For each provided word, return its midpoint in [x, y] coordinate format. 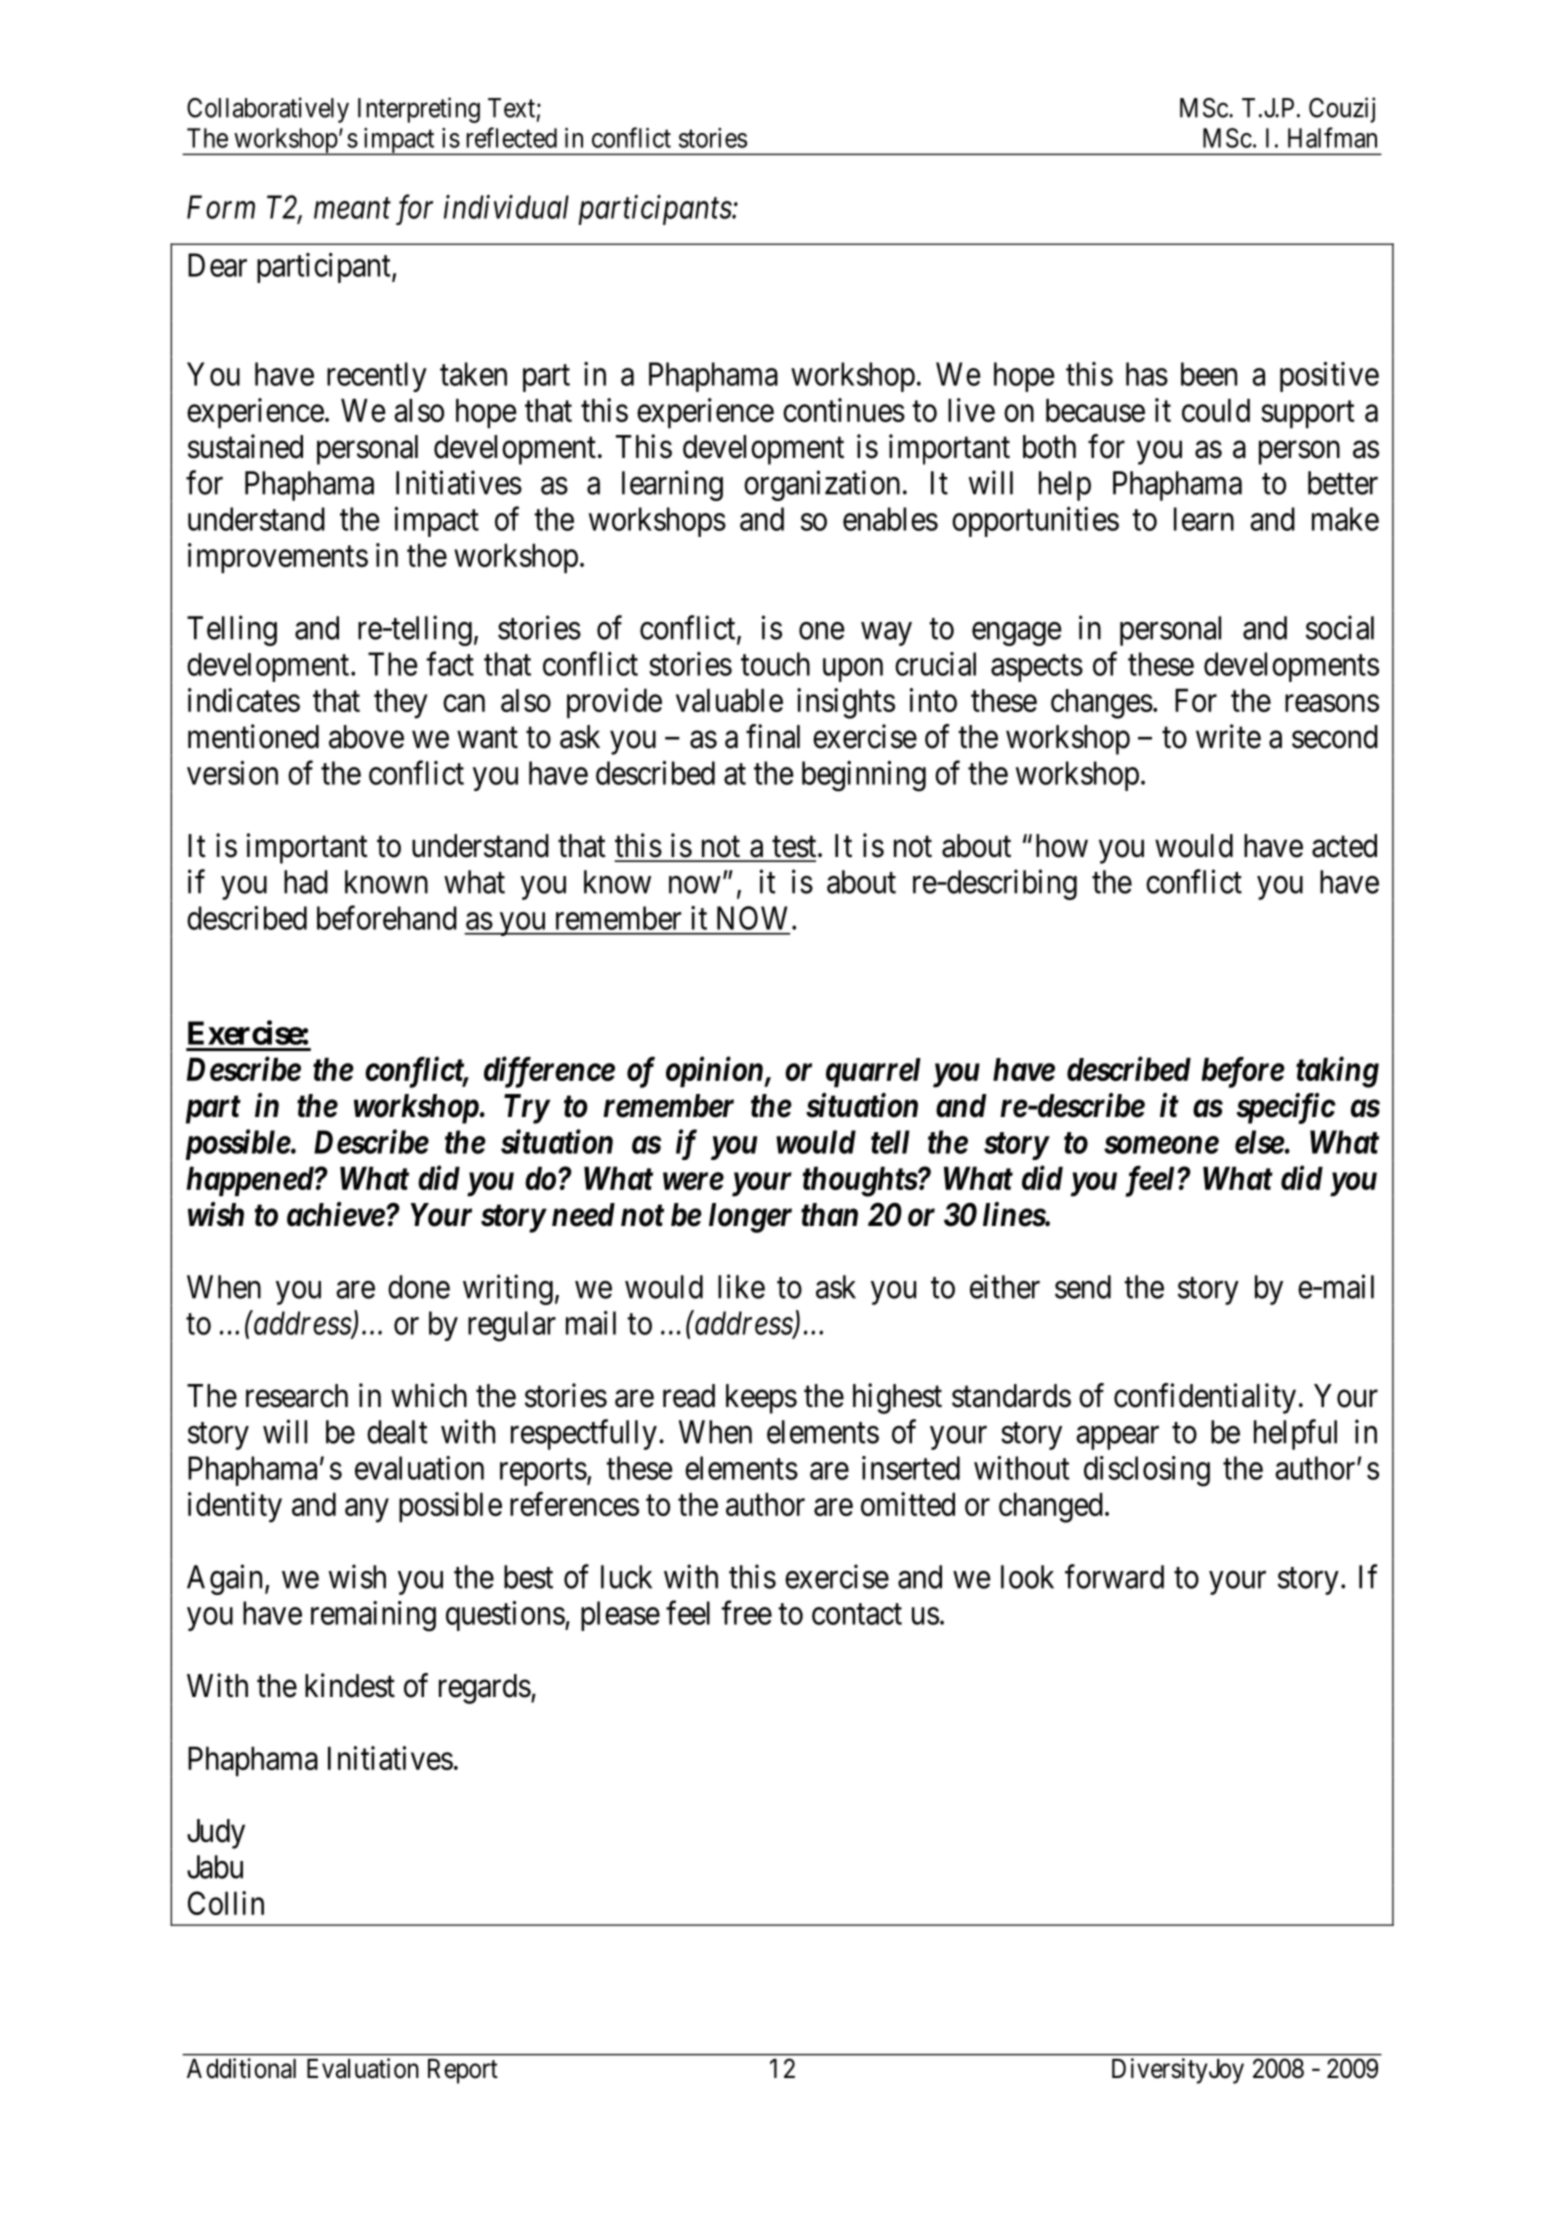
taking [1337, 1072]
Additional [241, 2068]
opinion [715, 1072]
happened [251, 1181]
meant [352, 209]
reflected [511, 137]
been [1209, 374]
